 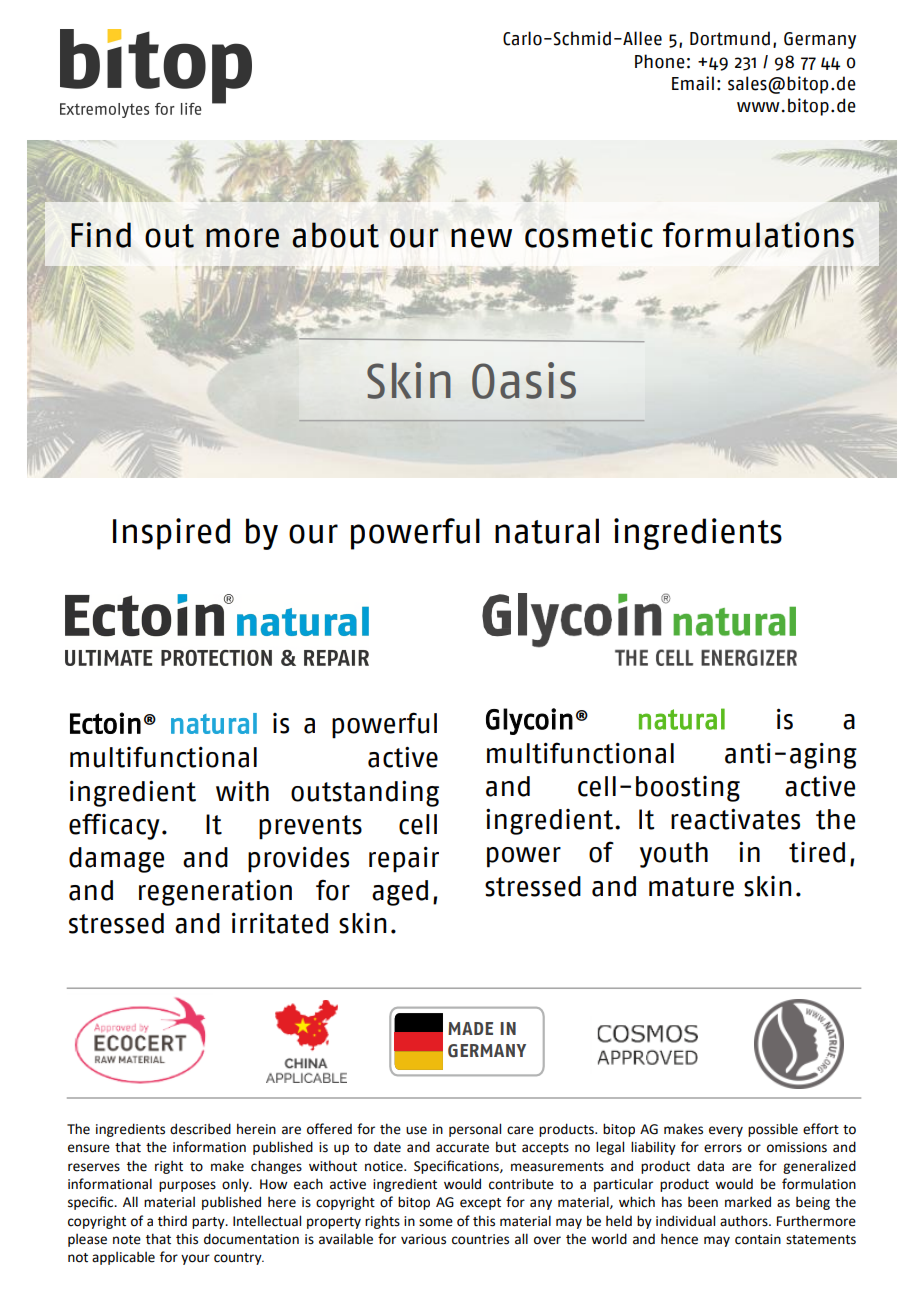 What do you see at coordinates (114, 826) in the screenshot?
I see `efficacy` at bounding box center [114, 826].
